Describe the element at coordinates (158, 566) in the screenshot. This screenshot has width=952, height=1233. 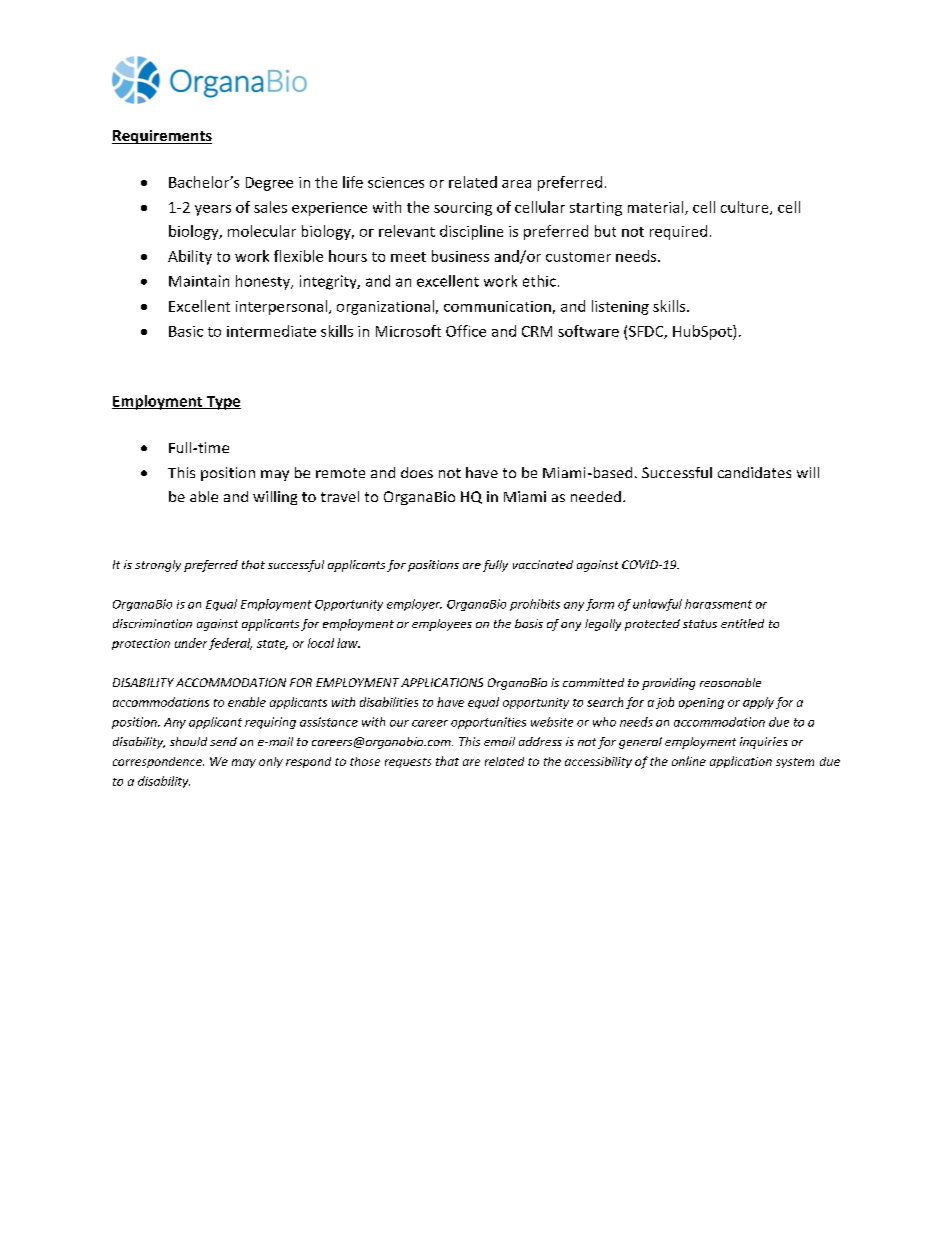
I see `strongly` at that location.
